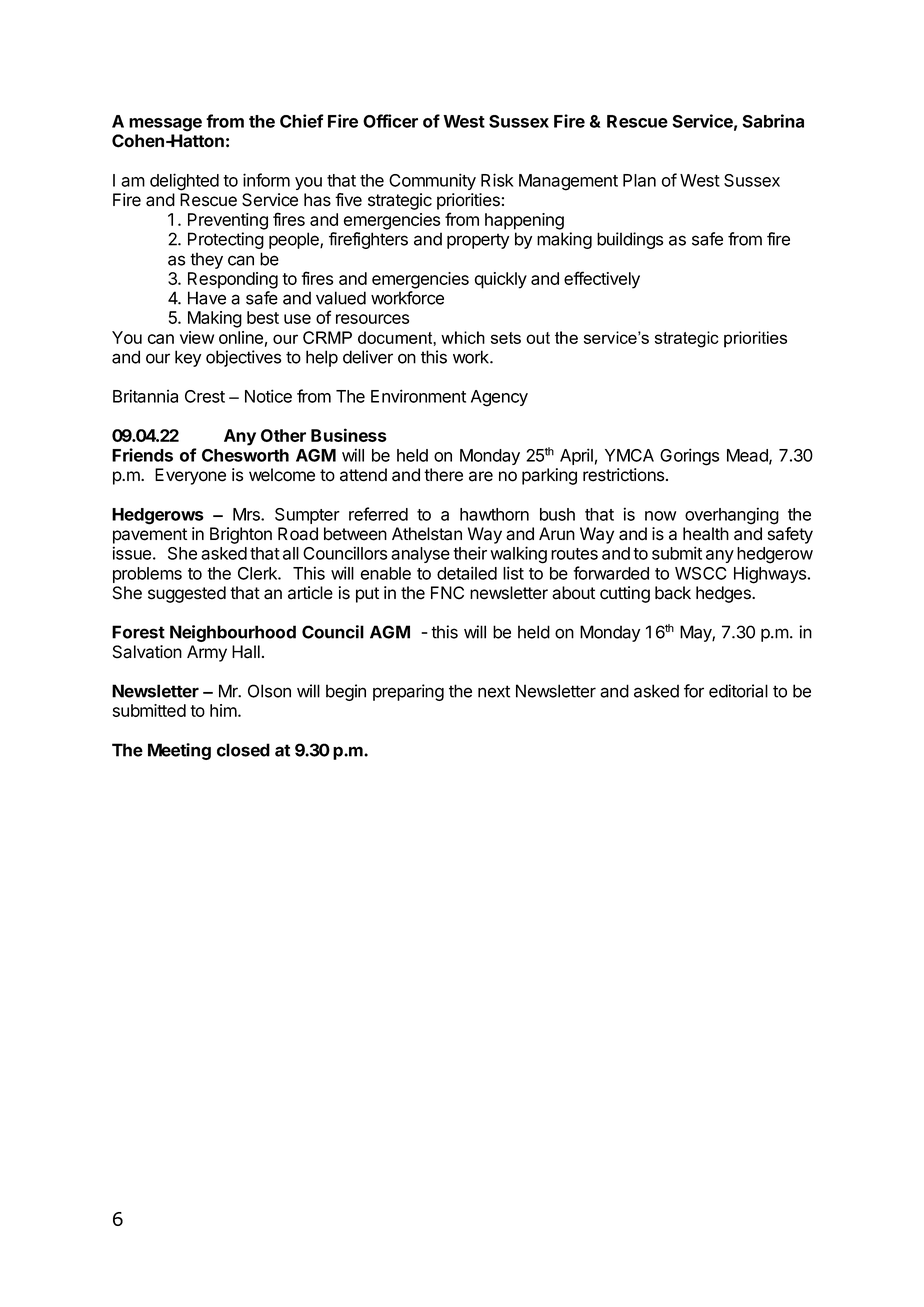 This page has width=924, height=1307. Describe the element at coordinates (283, 435) in the page. I see `Other` at that location.
